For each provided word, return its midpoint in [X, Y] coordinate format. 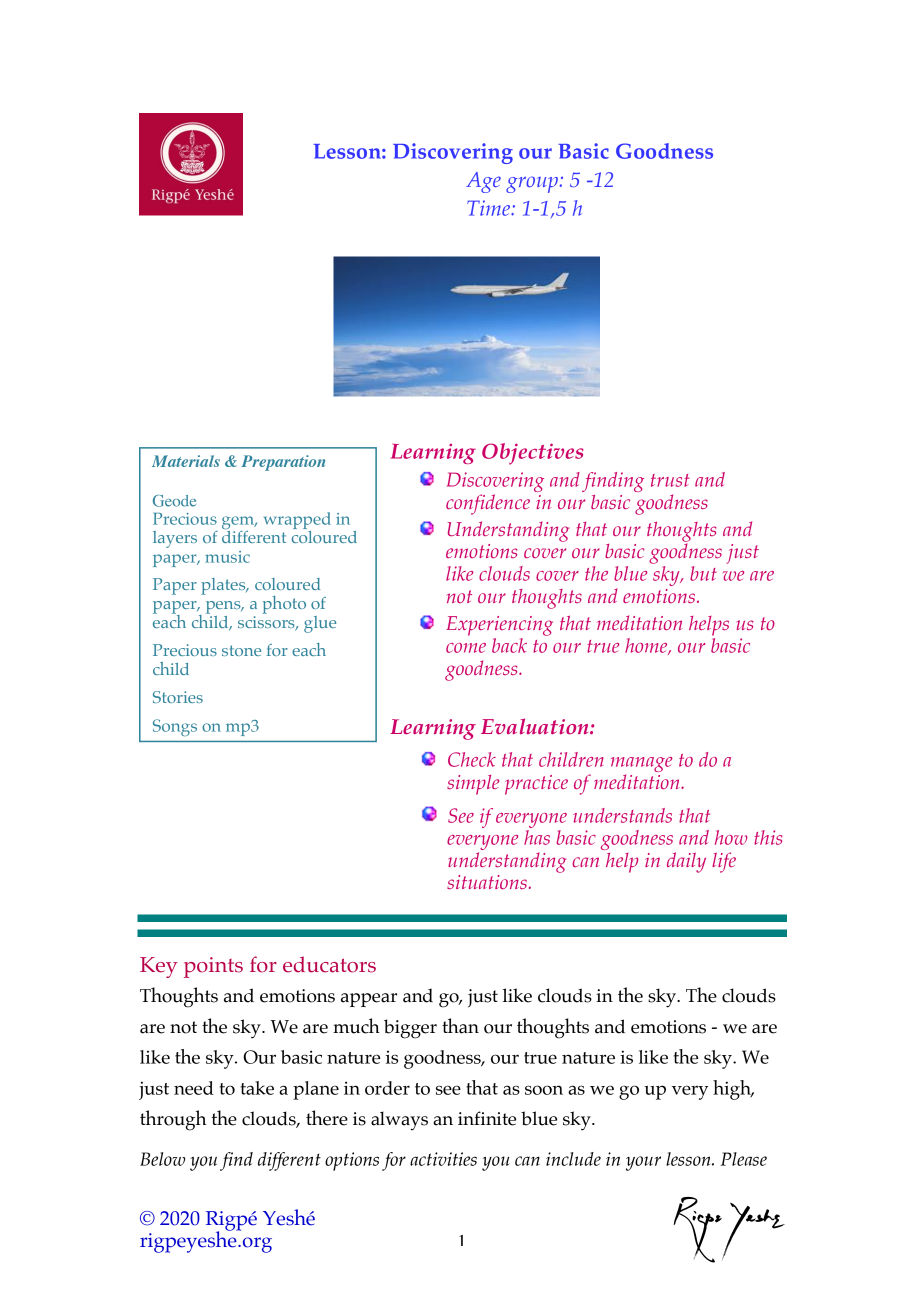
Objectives [533, 454]
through [173, 1120]
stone [241, 650]
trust [670, 480]
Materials [186, 461]
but [703, 573]
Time [490, 208]
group [532, 184]
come [466, 648]
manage [641, 764]
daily [686, 862]
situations [487, 882]
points [213, 967]
